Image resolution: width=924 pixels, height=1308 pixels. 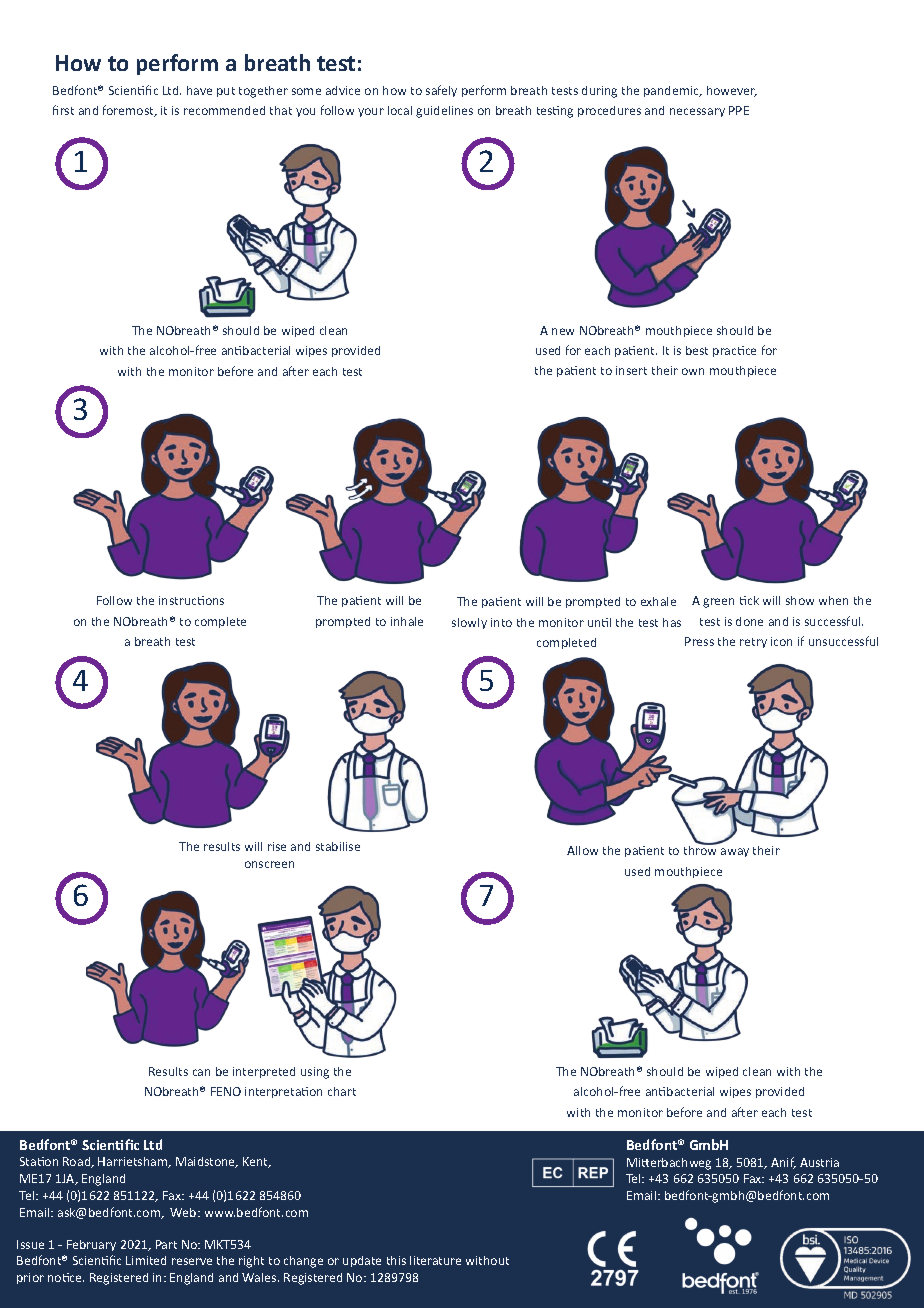 What do you see at coordinates (693, 371) in the screenshot?
I see `own` at bounding box center [693, 371].
